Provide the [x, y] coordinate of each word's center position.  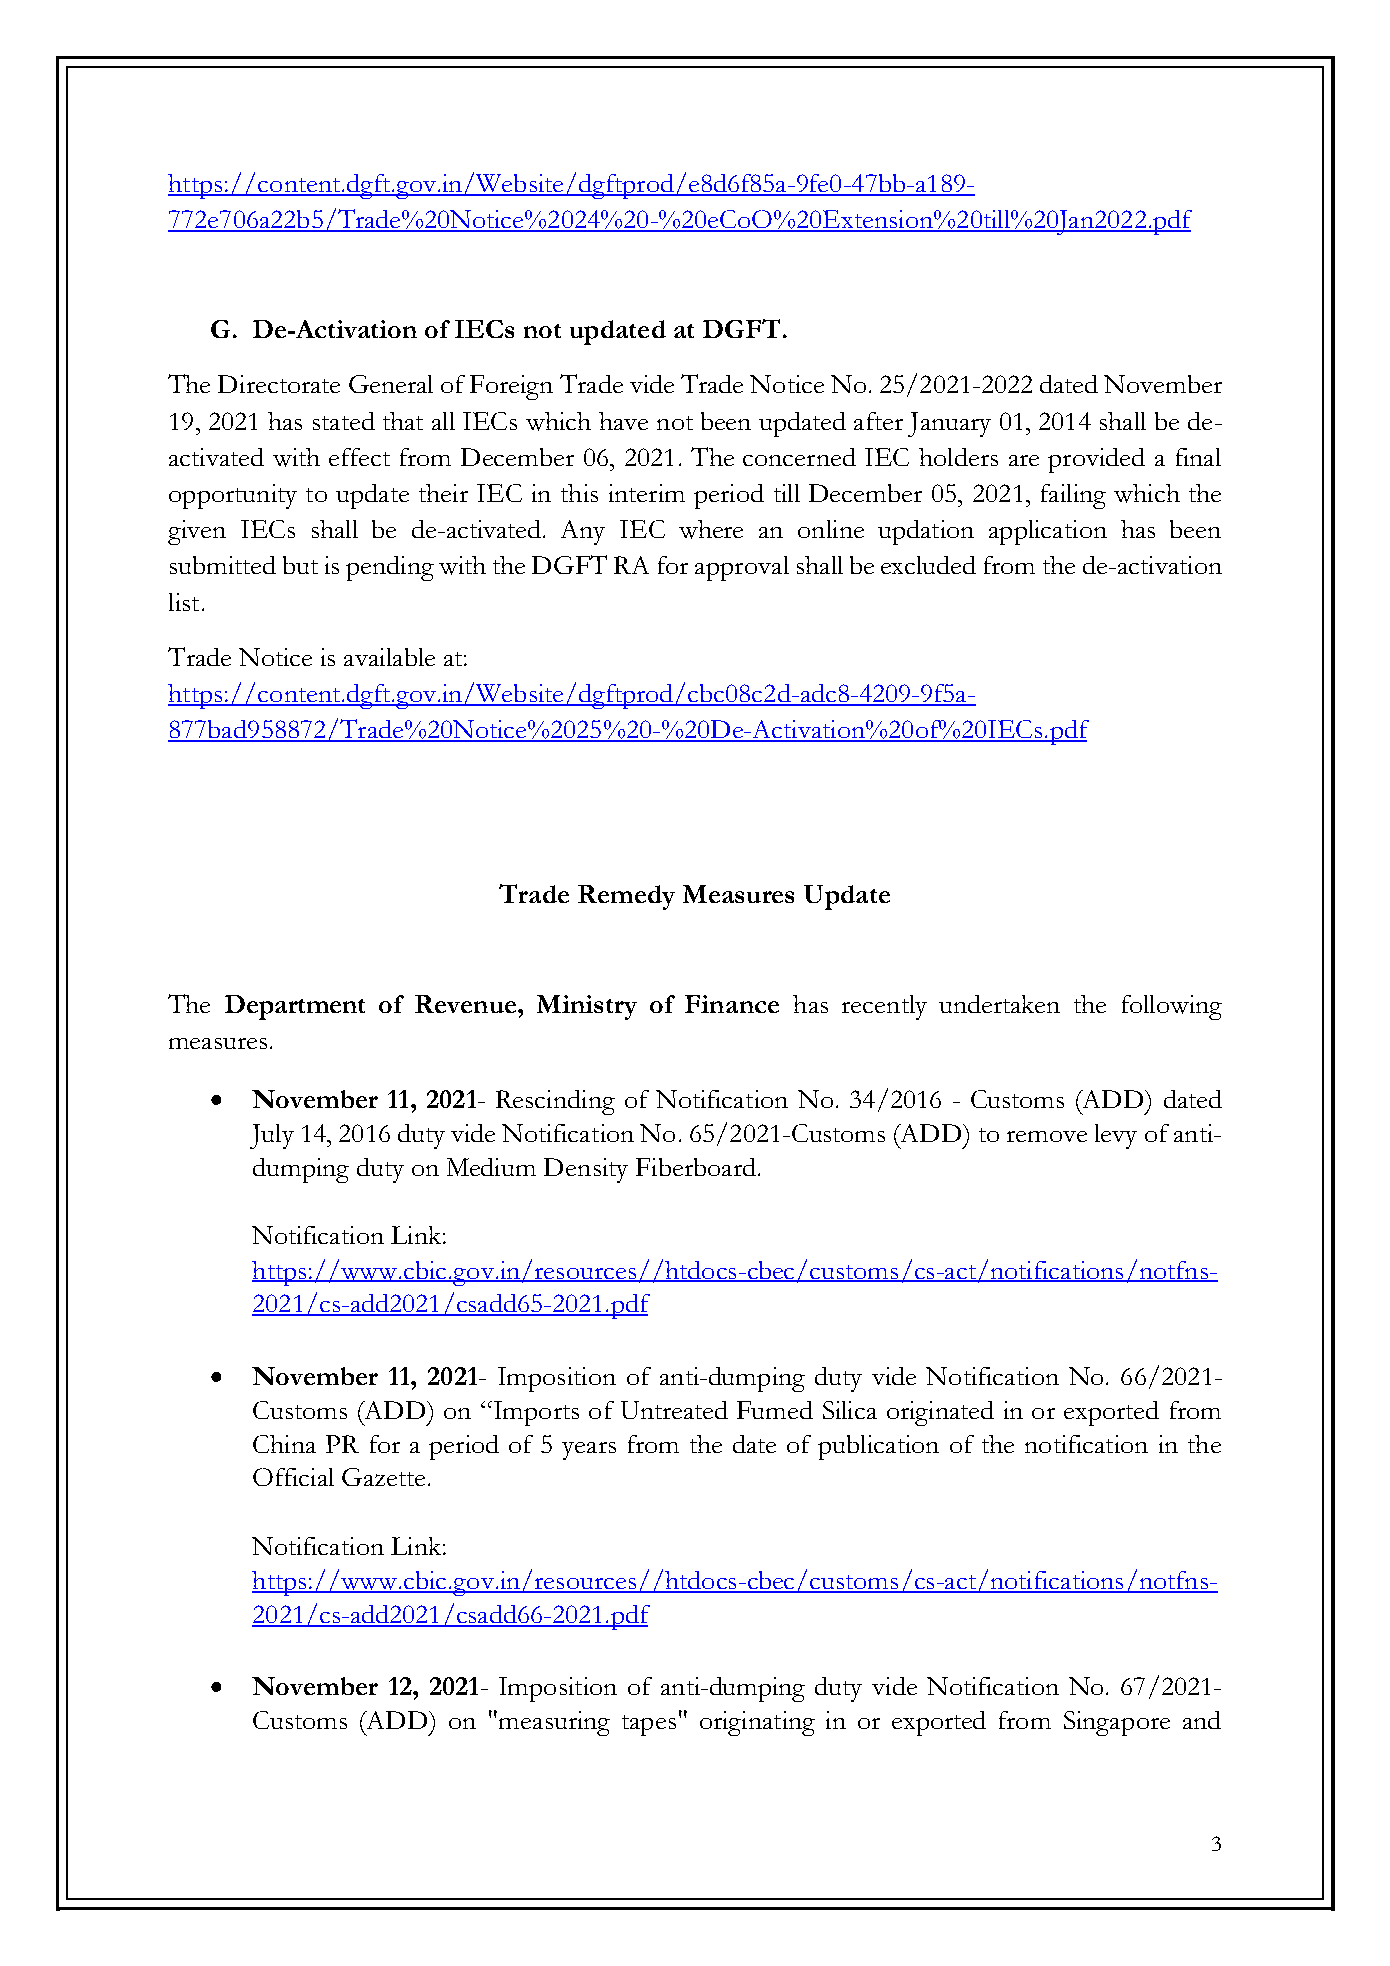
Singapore [1117, 1723]
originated [940, 1413]
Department [295, 1007]
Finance [732, 1004]
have [623, 421]
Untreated [674, 1410]
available [389, 657]
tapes [649, 1725]
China [284, 1444]
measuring [554, 1723]
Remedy [626, 897]
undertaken [999, 1004]
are [1024, 460]
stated [344, 421]
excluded [928, 565]
